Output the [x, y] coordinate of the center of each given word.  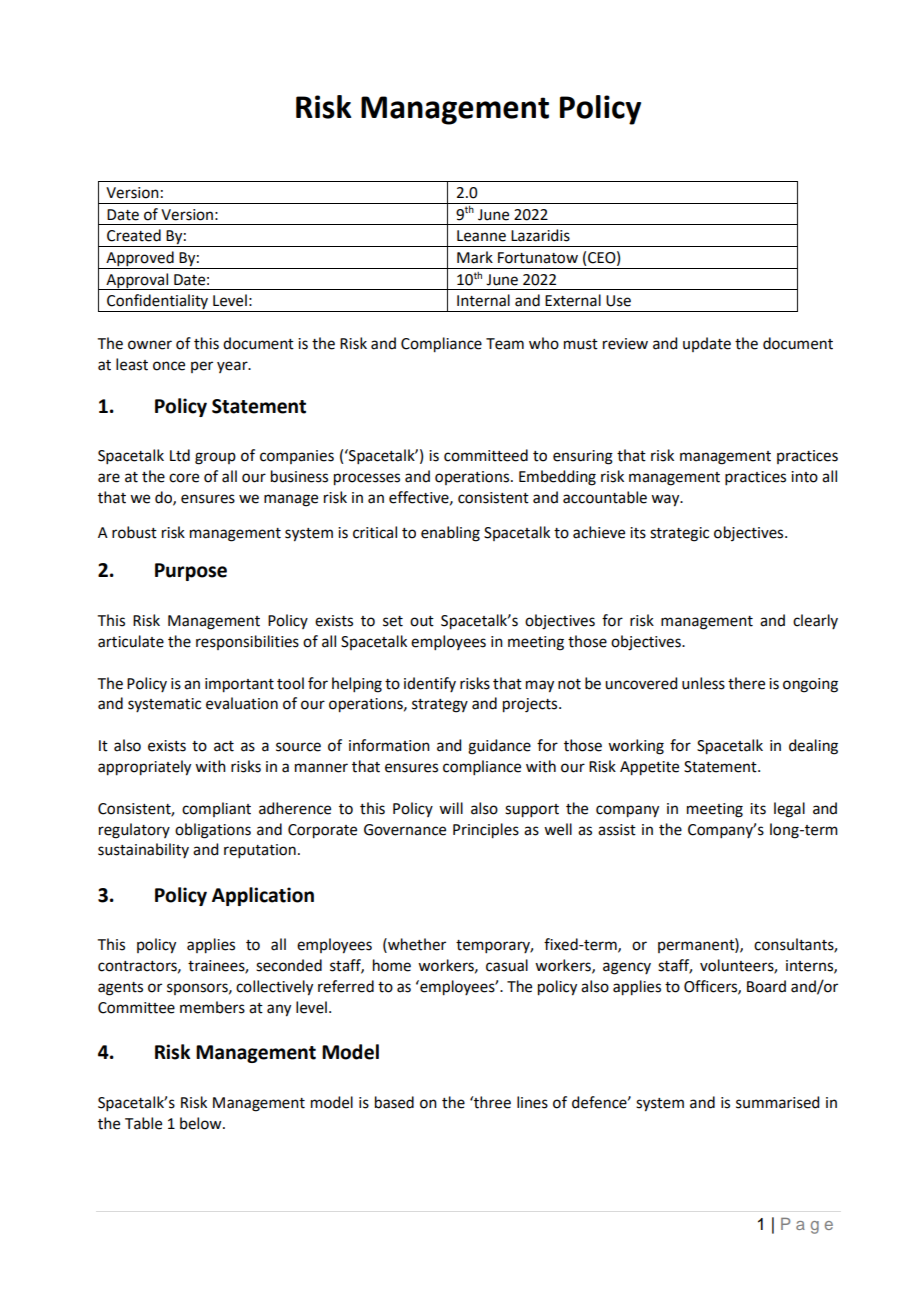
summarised [777, 1102]
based [394, 1102]
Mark [475, 257]
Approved [140, 260]
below [202, 1123]
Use [618, 301]
